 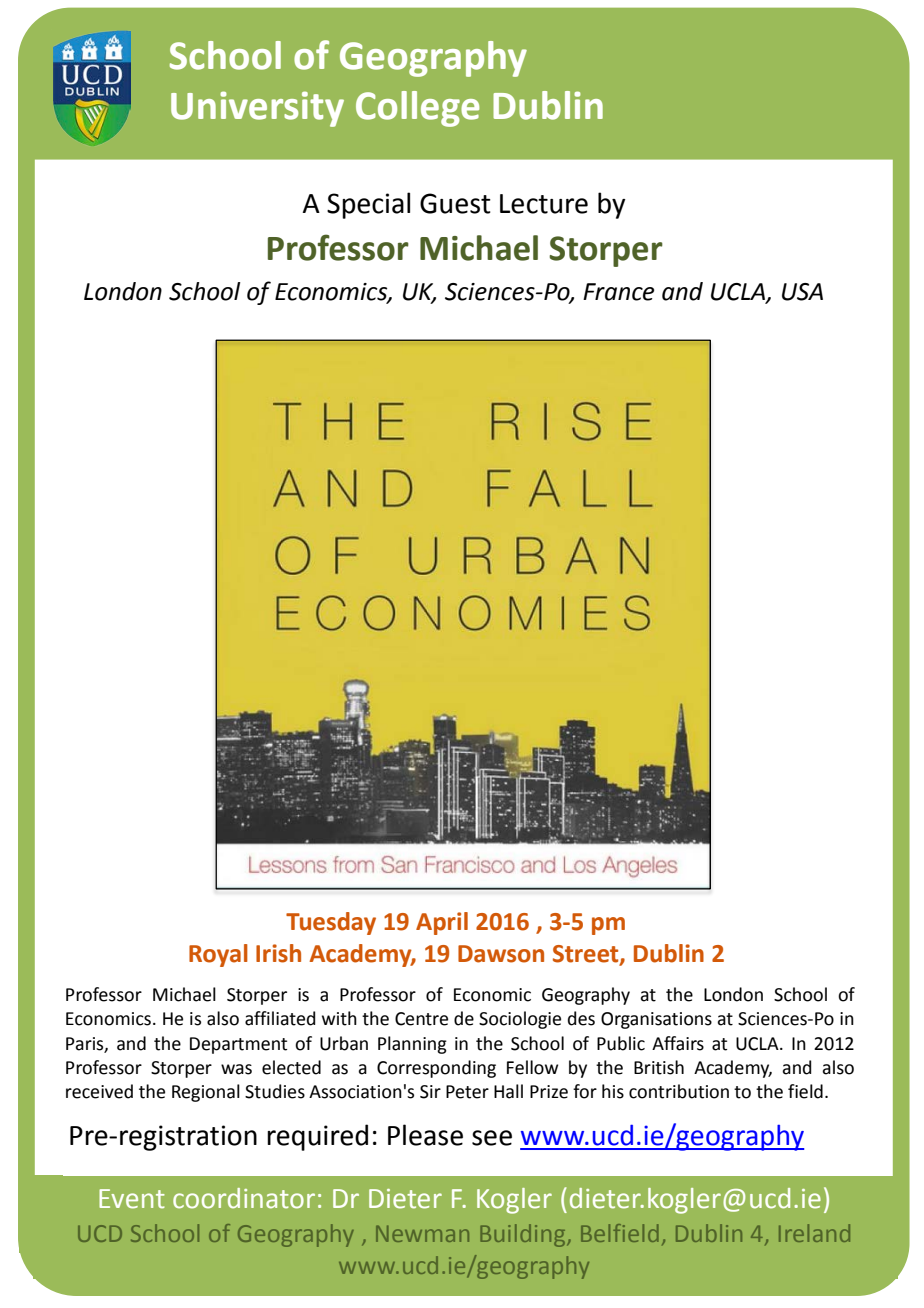 What do you see at coordinates (814, 1233) in the screenshot?
I see `Ireland` at bounding box center [814, 1233].
